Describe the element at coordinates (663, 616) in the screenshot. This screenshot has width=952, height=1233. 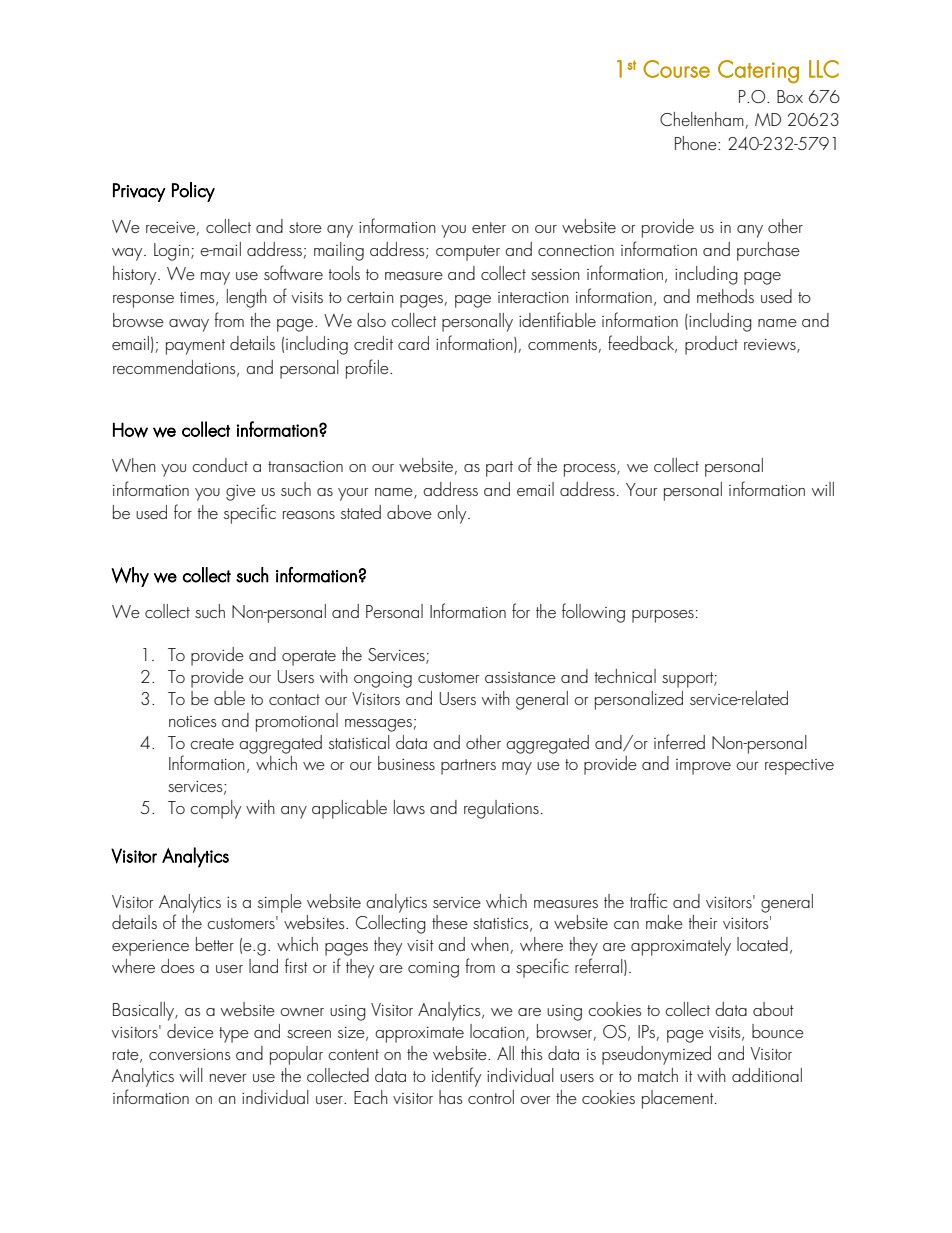
I see `purposes` at that location.
